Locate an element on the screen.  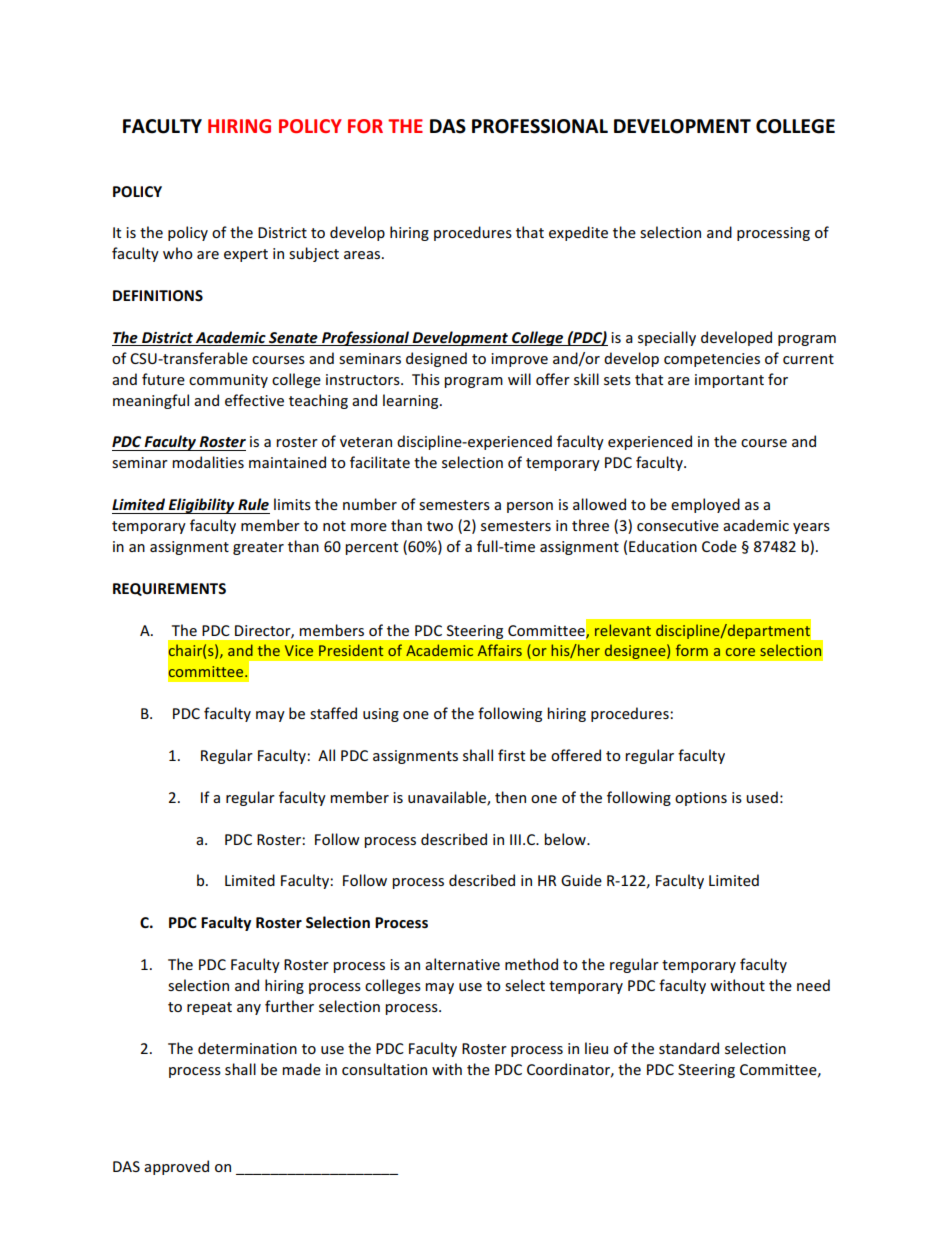
Vice is located at coordinates (299, 650).
